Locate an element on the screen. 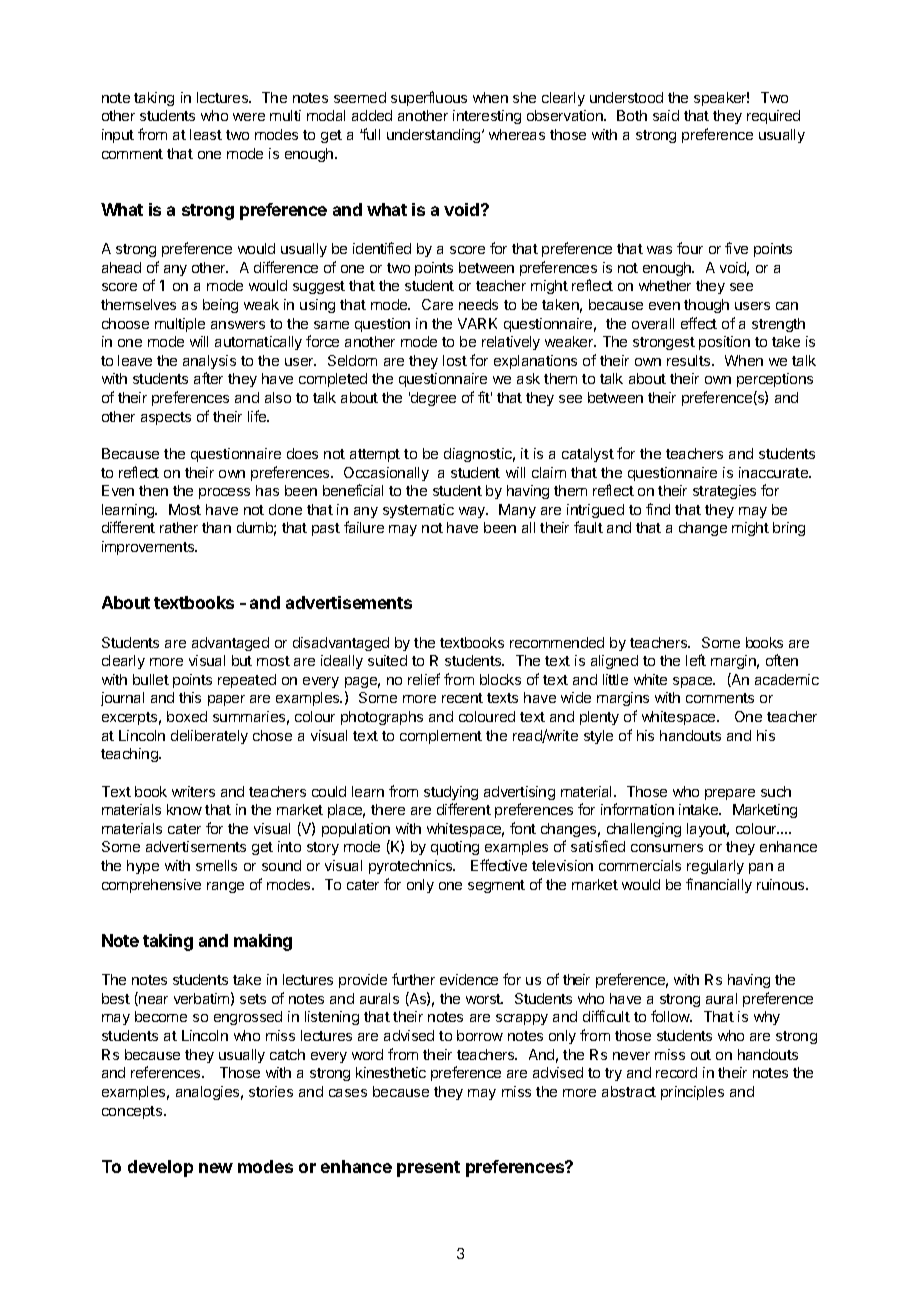 The image size is (924, 1307). results is located at coordinates (690, 360).
